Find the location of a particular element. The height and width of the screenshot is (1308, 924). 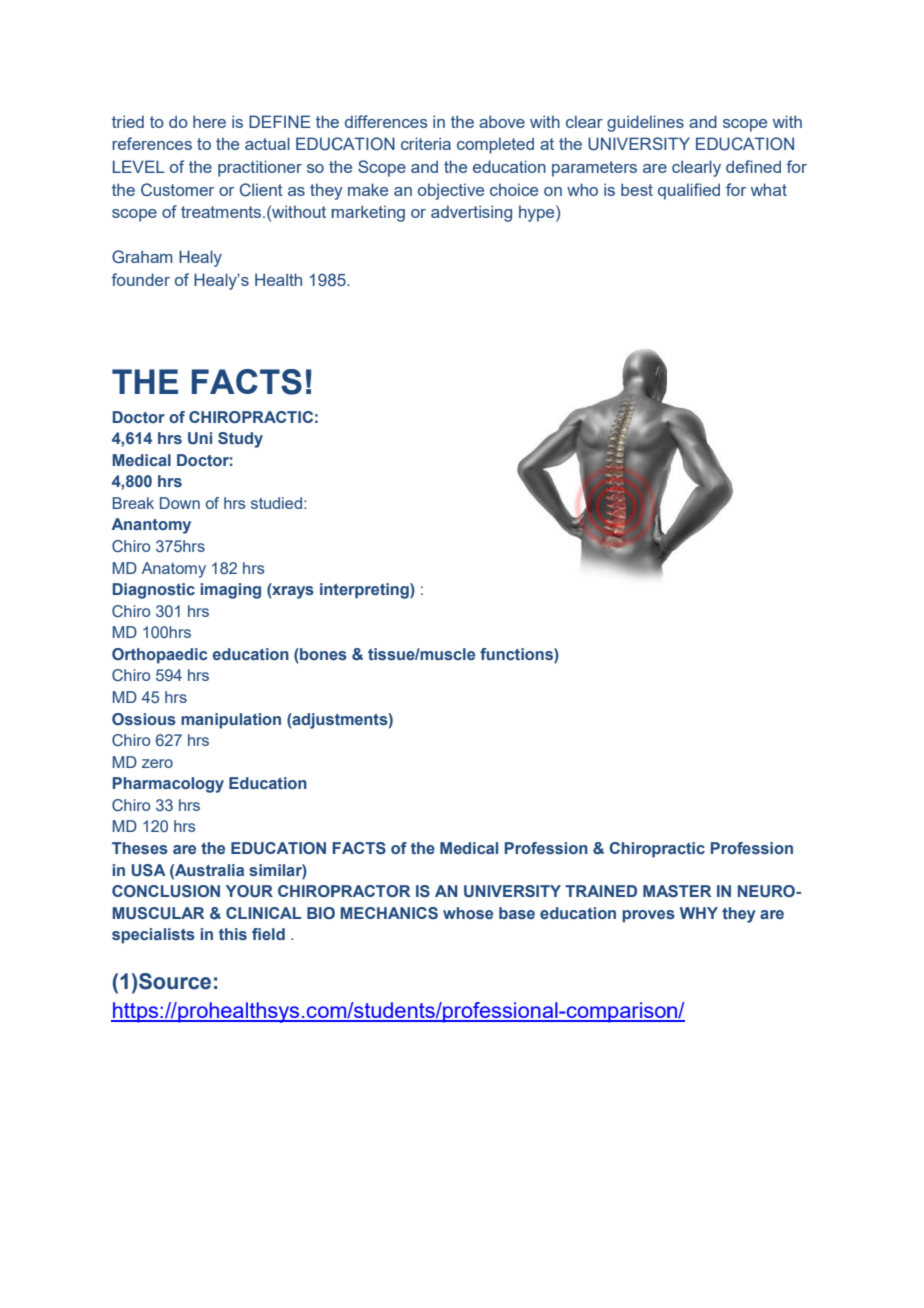

USA is located at coordinates (149, 870).
